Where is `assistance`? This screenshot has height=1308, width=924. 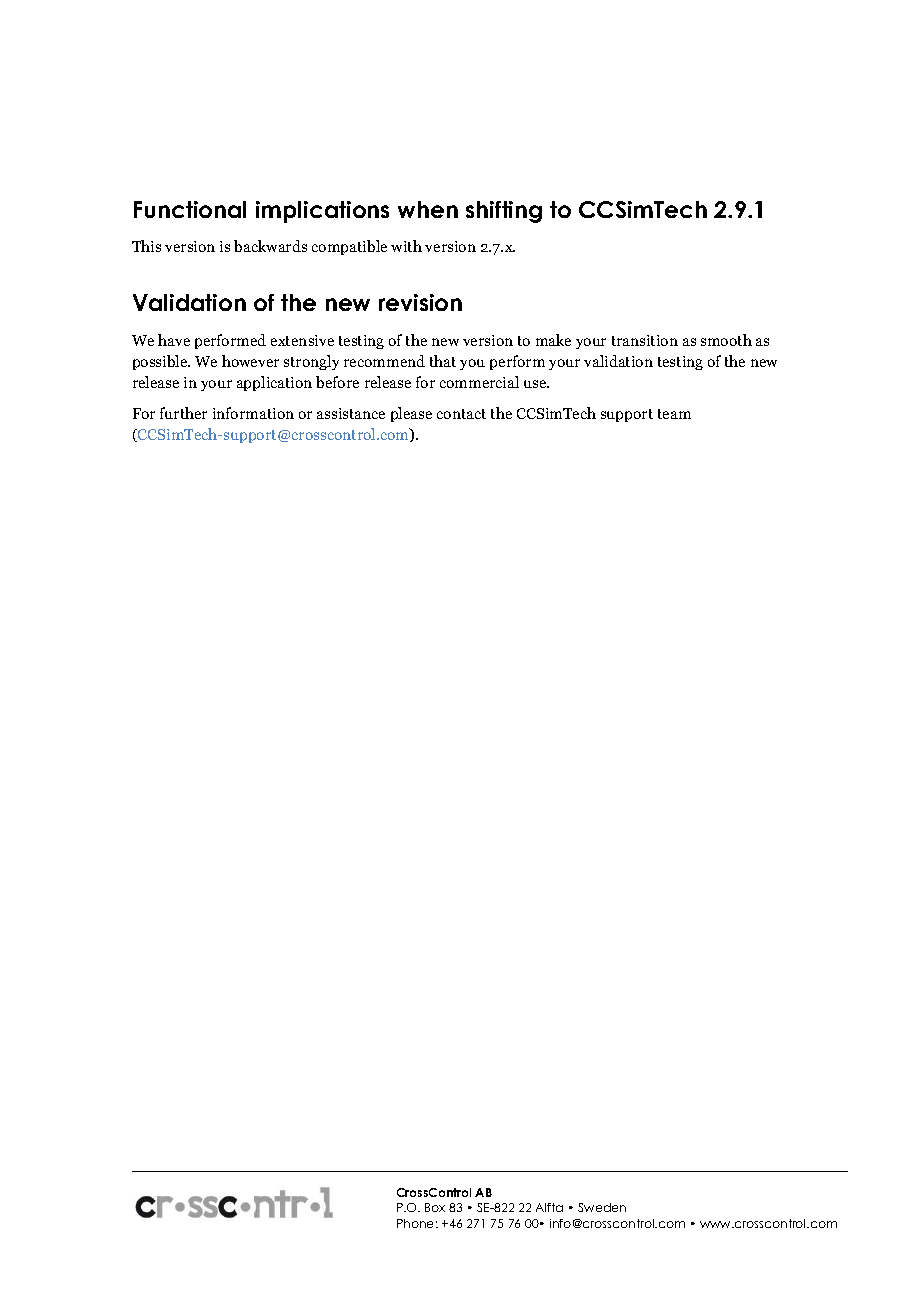
assistance is located at coordinates (351, 413).
